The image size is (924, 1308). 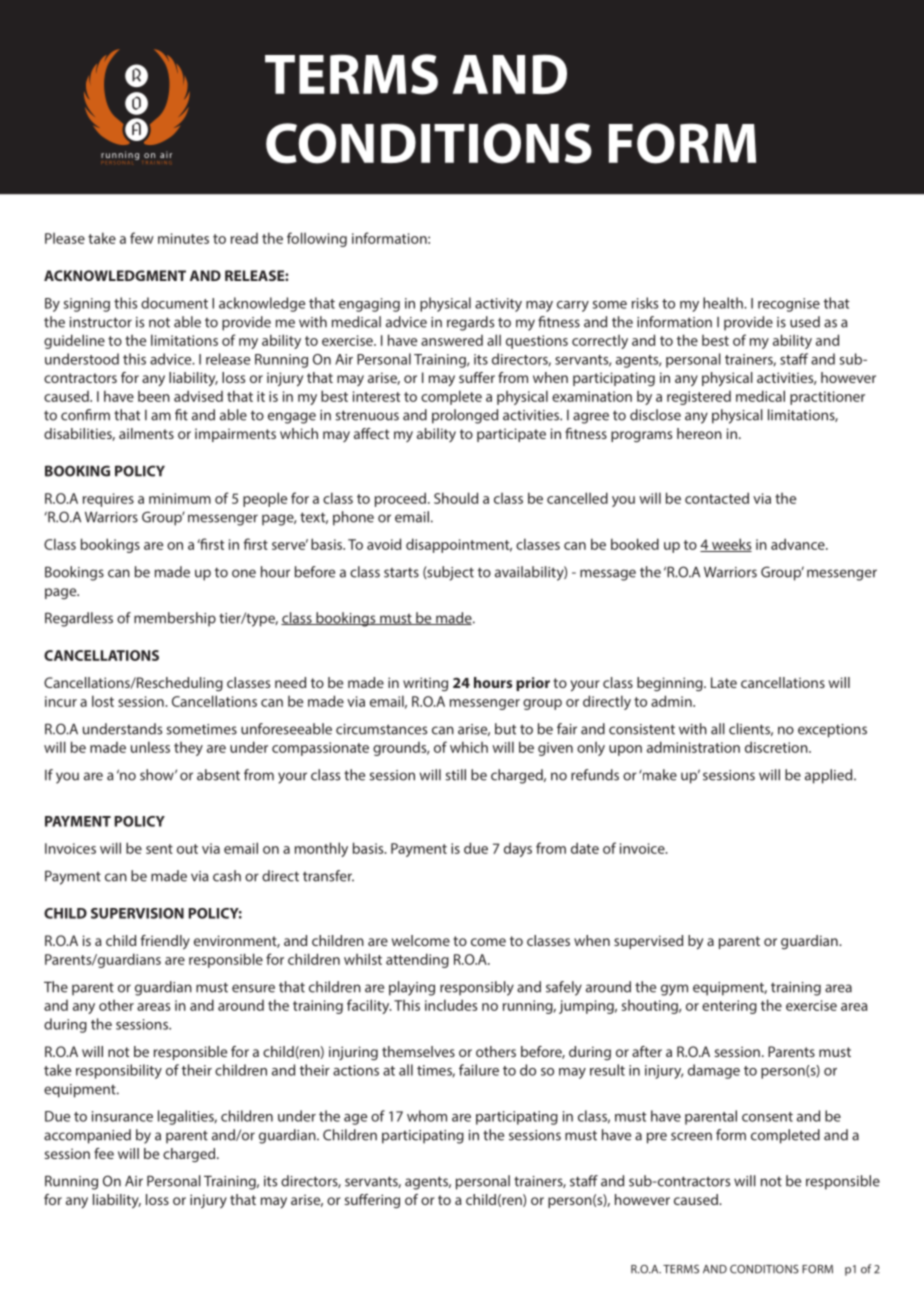 What do you see at coordinates (425, 684) in the document?
I see `writing` at bounding box center [425, 684].
